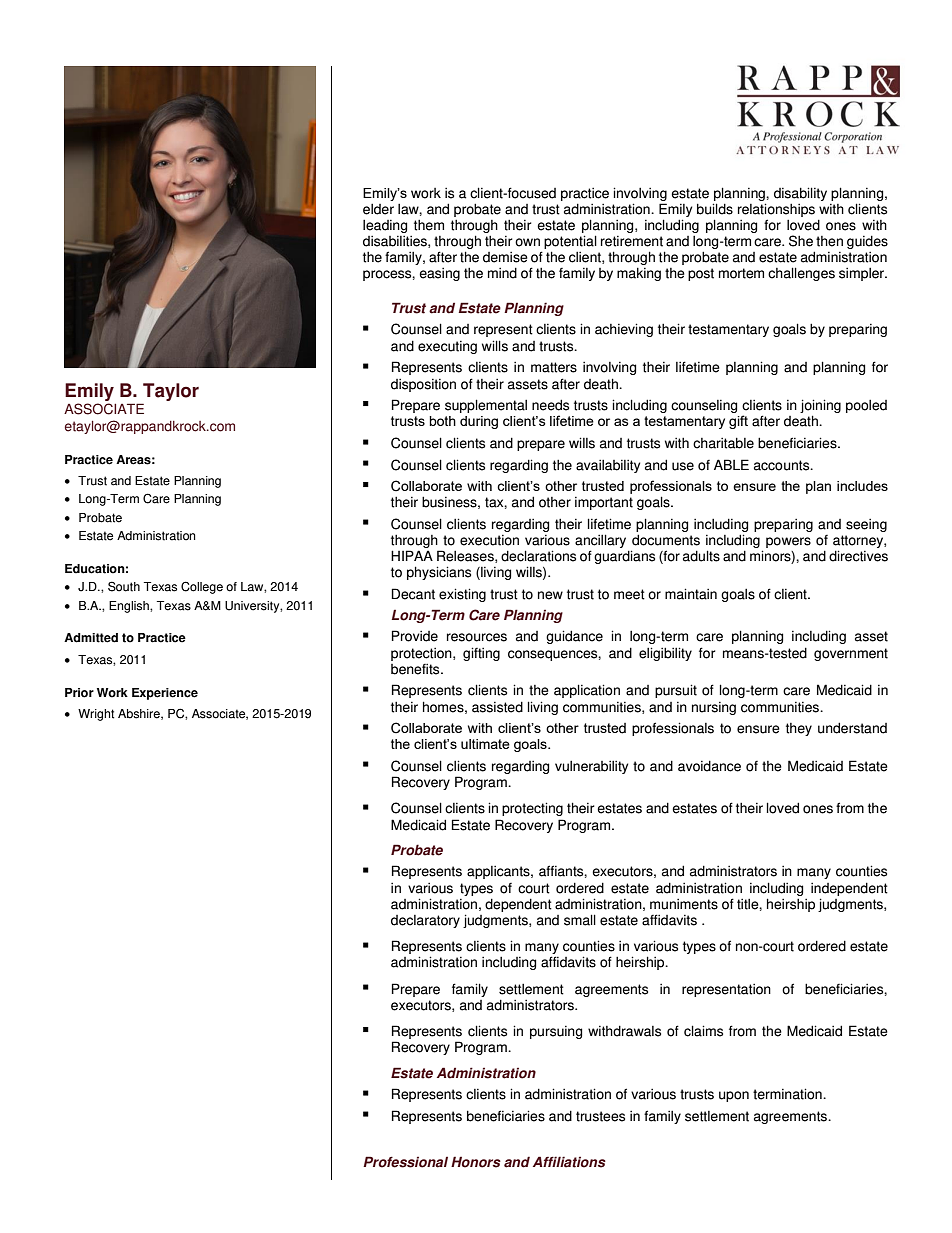 This screenshot has width=952, height=1233. Describe the element at coordinates (580, 920) in the screenshot. I see `small` at that location.
